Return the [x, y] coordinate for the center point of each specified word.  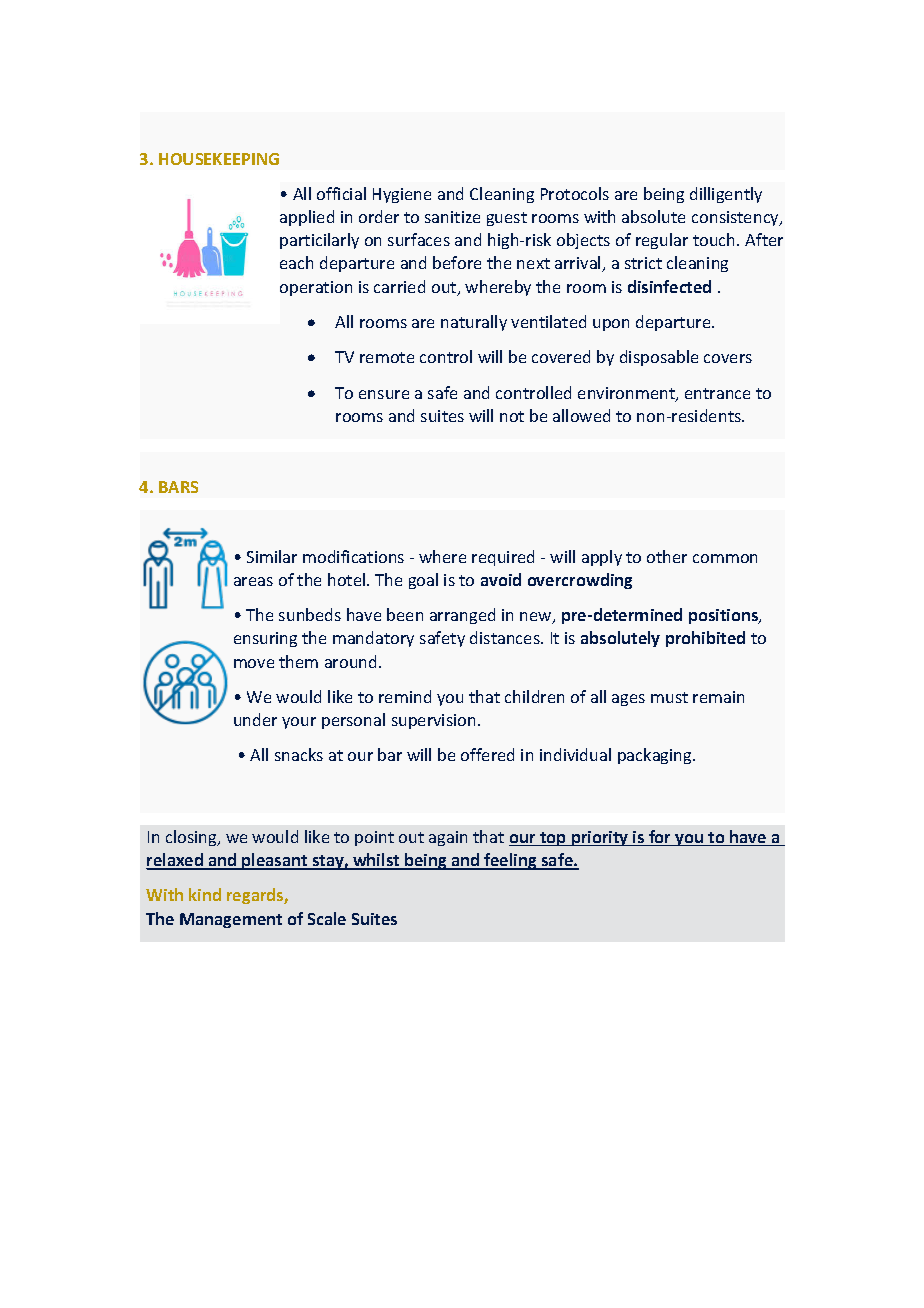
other [667, 556]
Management [231, 920]
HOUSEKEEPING [219, 159]
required [503, 558]
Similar [272, 556]
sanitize [452, 217]
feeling [510, 861]
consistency [737, 218]
